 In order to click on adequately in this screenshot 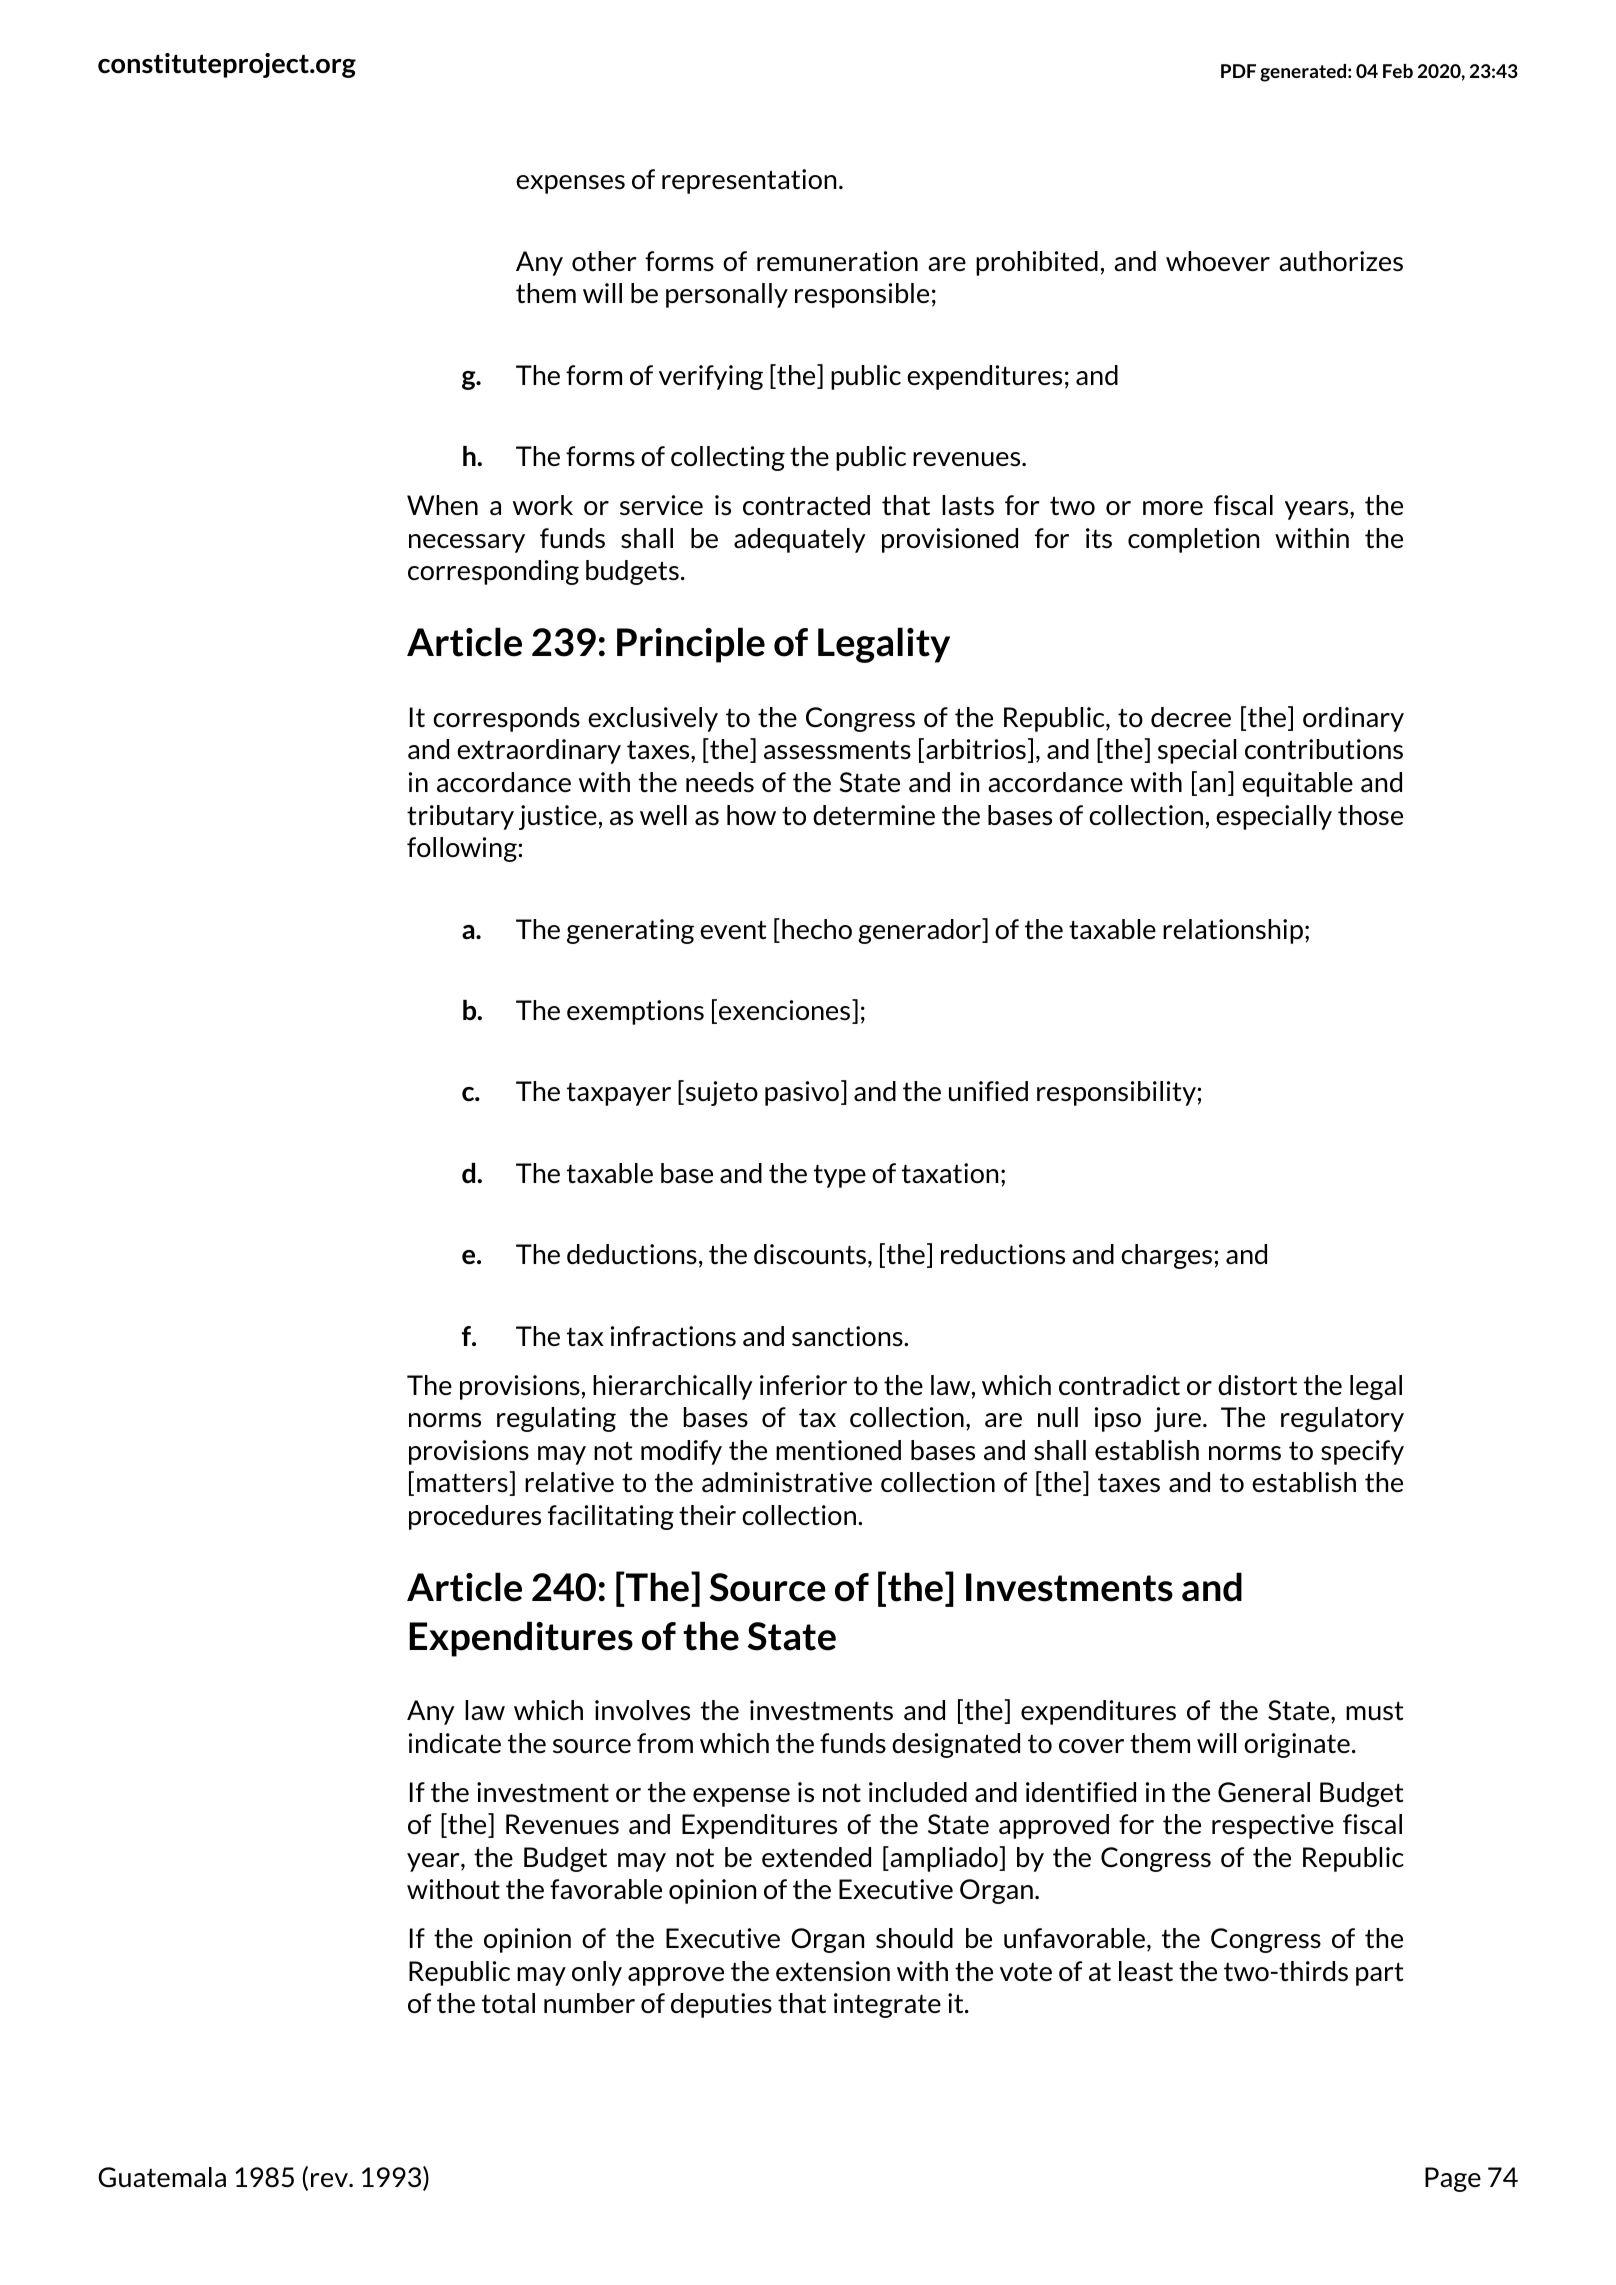, I will do `click(800, 540)`.
